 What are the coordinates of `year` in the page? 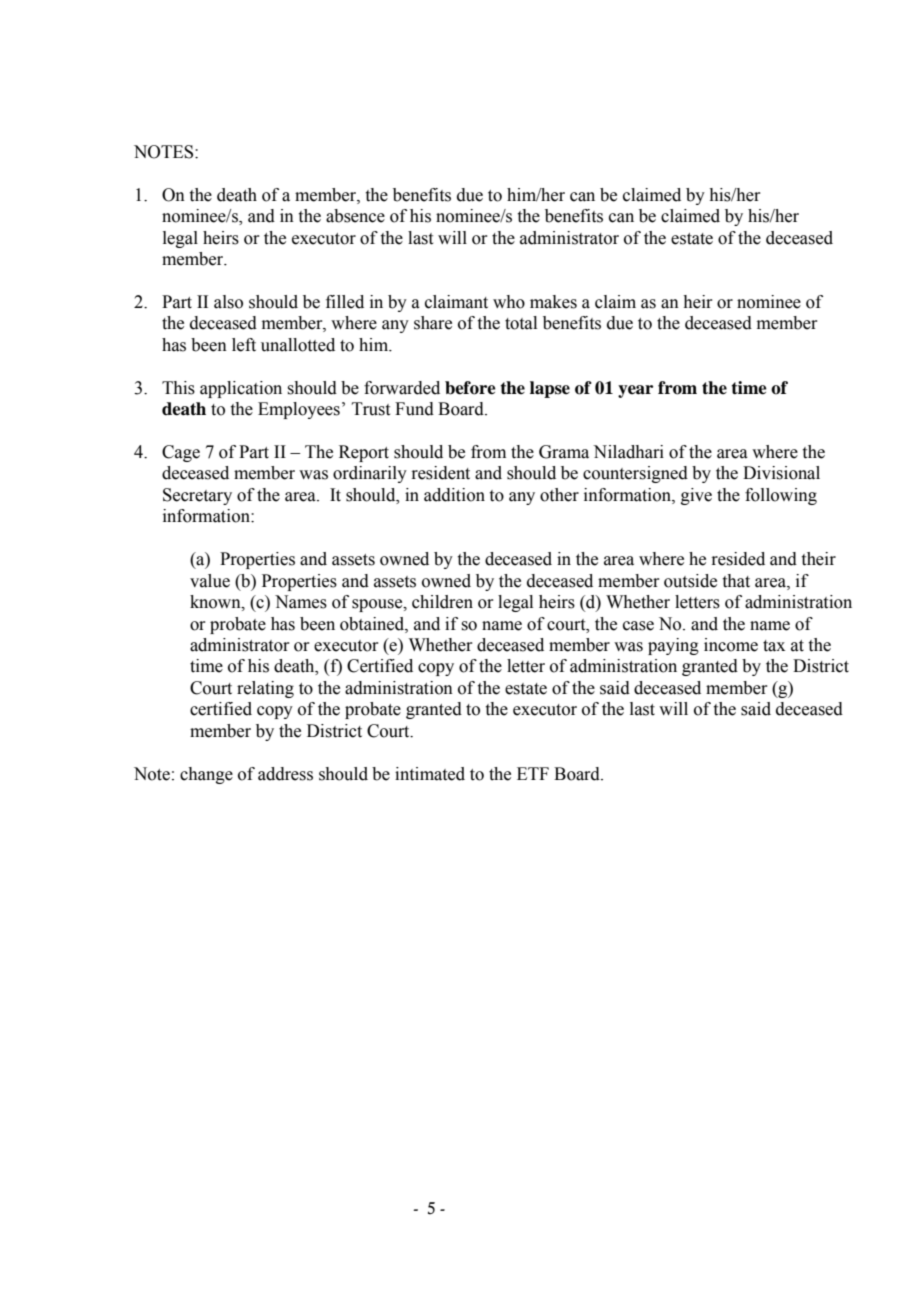 It's located at (635, 391).
